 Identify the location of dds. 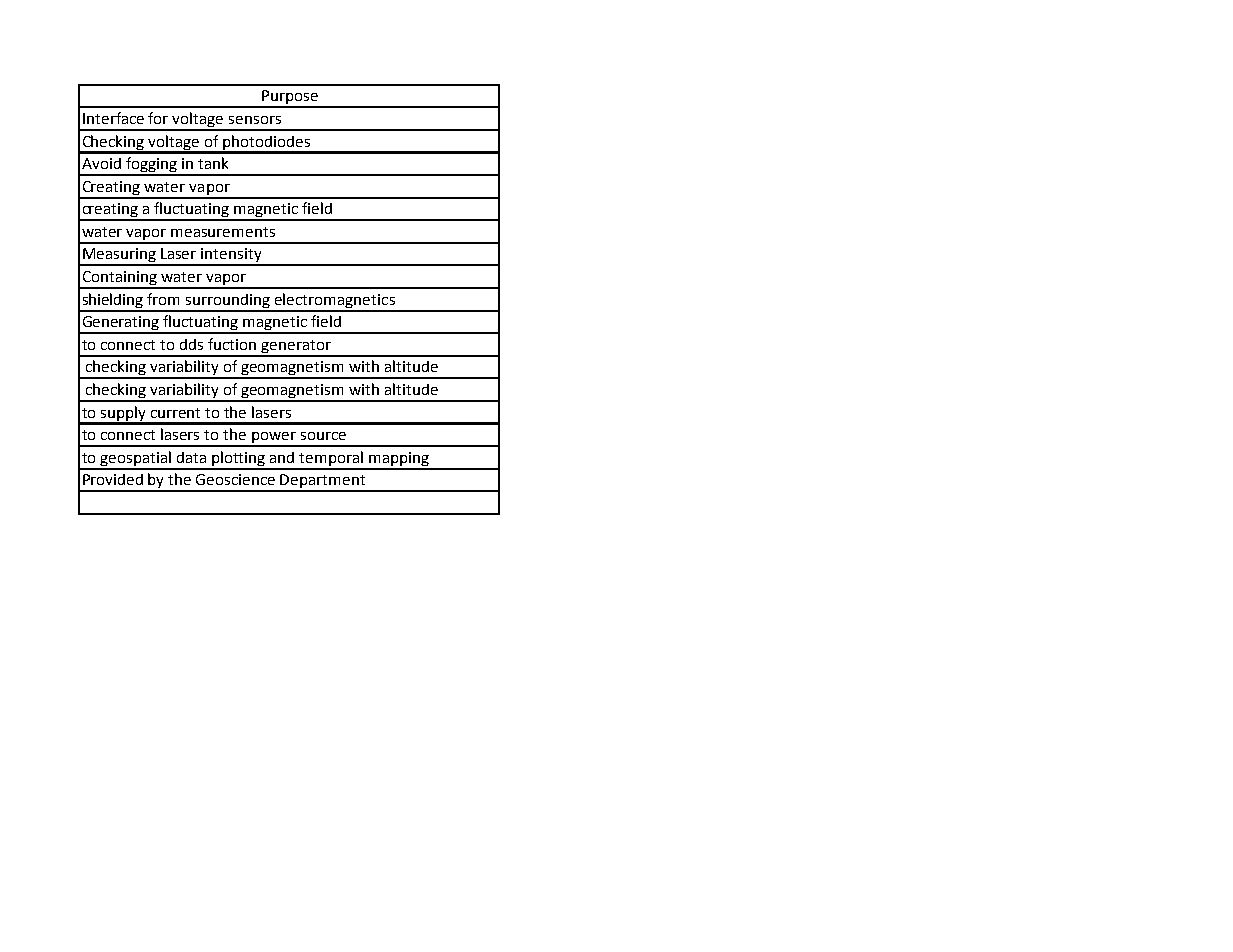
(191, 344).
